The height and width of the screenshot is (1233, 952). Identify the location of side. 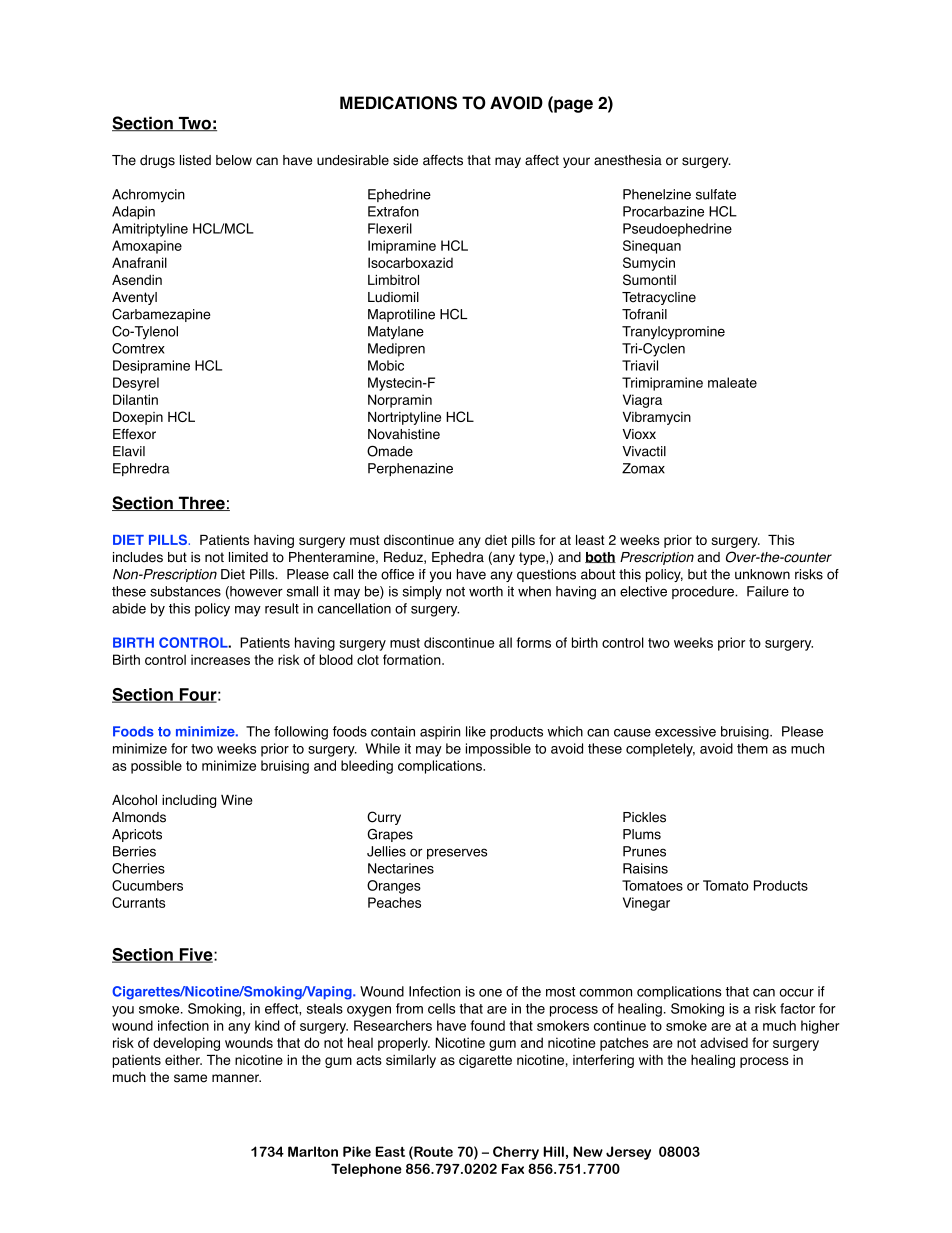
(405, 160).
